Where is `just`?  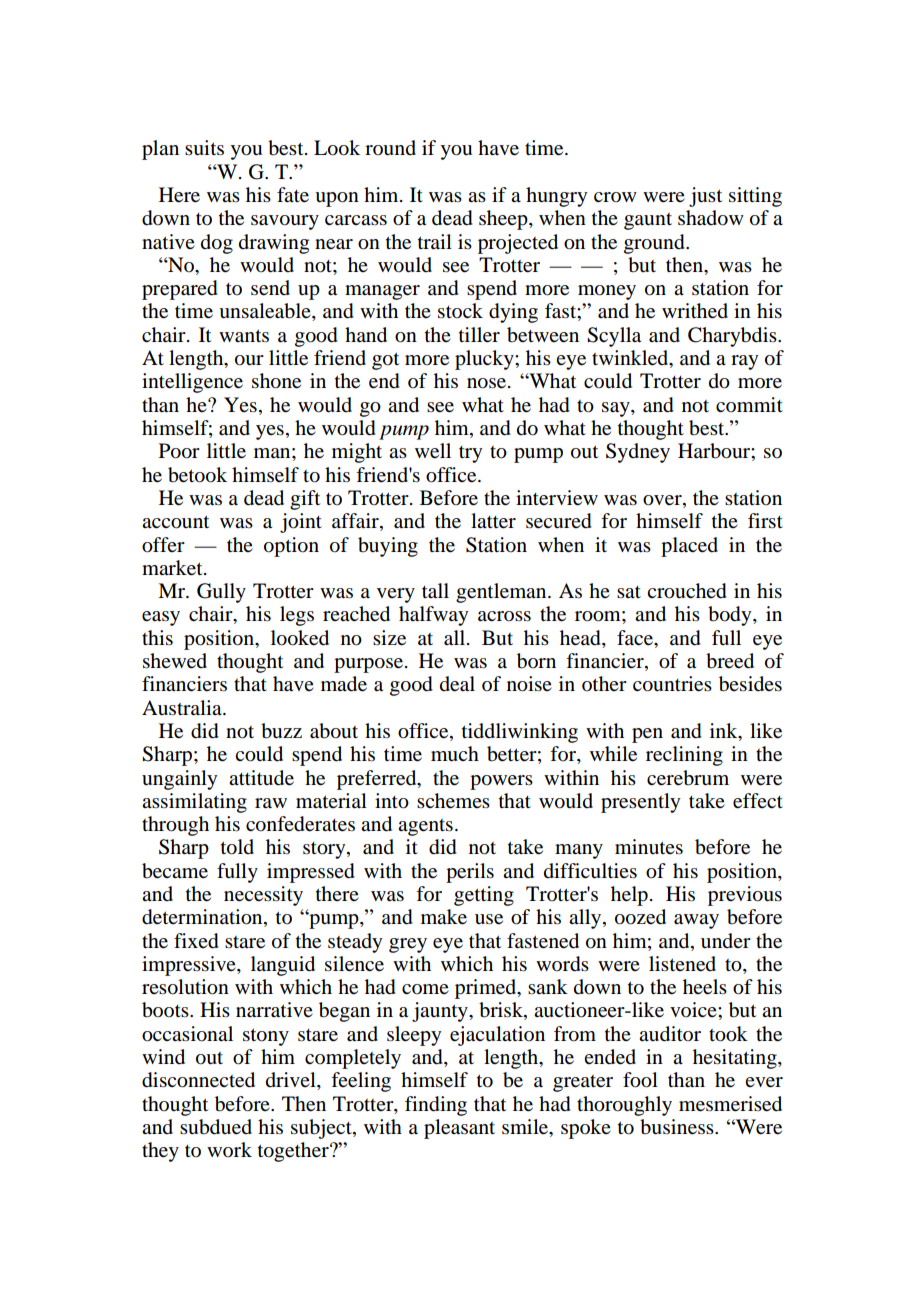 just is located at coordinates (705, 197).
